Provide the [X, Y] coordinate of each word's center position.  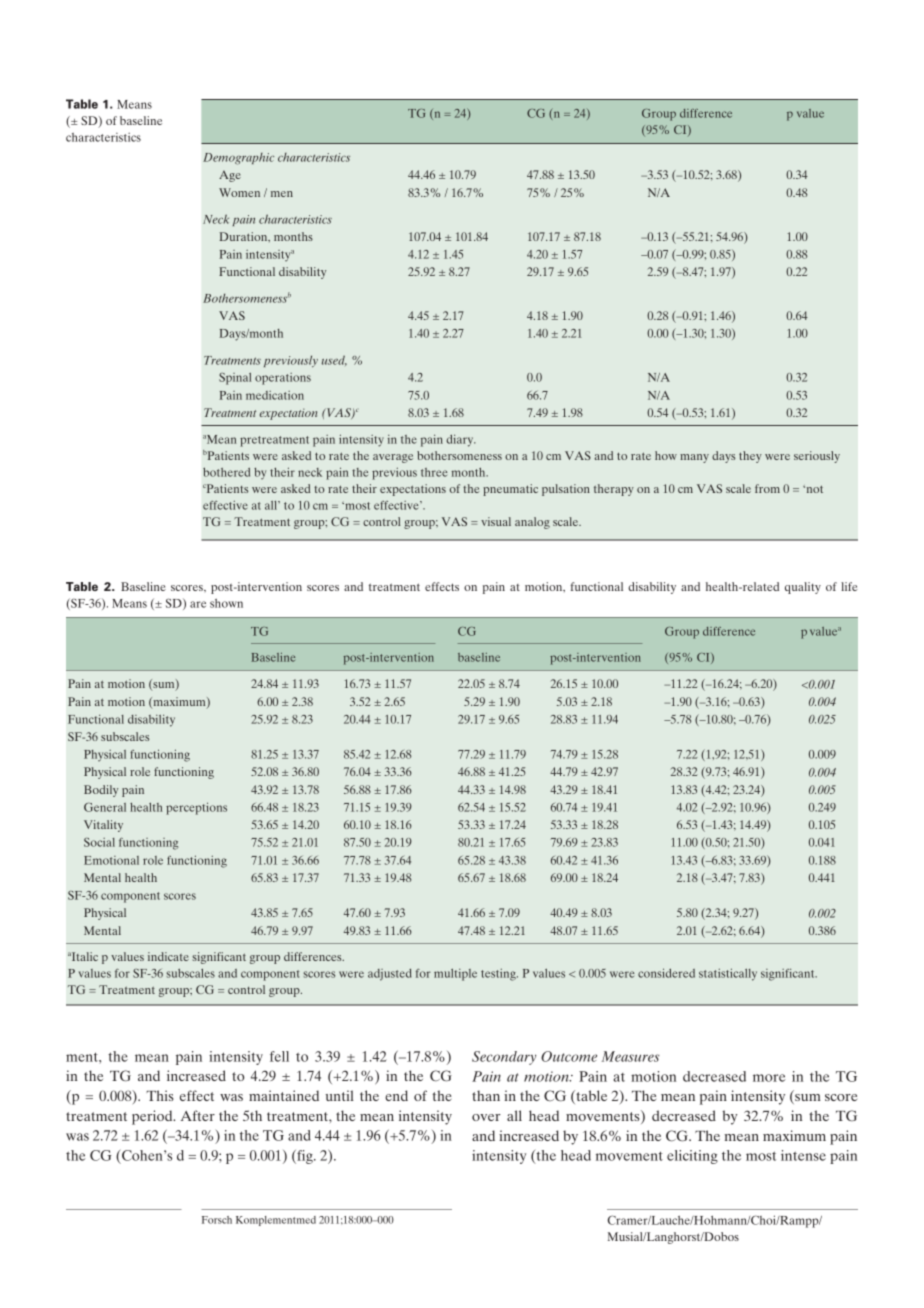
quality [803, 588]
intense [803, 1155]
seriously [817, 457]
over [486, 1117]
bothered [226, 472]
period [153, 1117]
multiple [455, 975]
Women [239, 192]
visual [496, 521]
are [198, 604]
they [750, 457]
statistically [728, 974]
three [434, 472]
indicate [168, 956]
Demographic [238, 159]
